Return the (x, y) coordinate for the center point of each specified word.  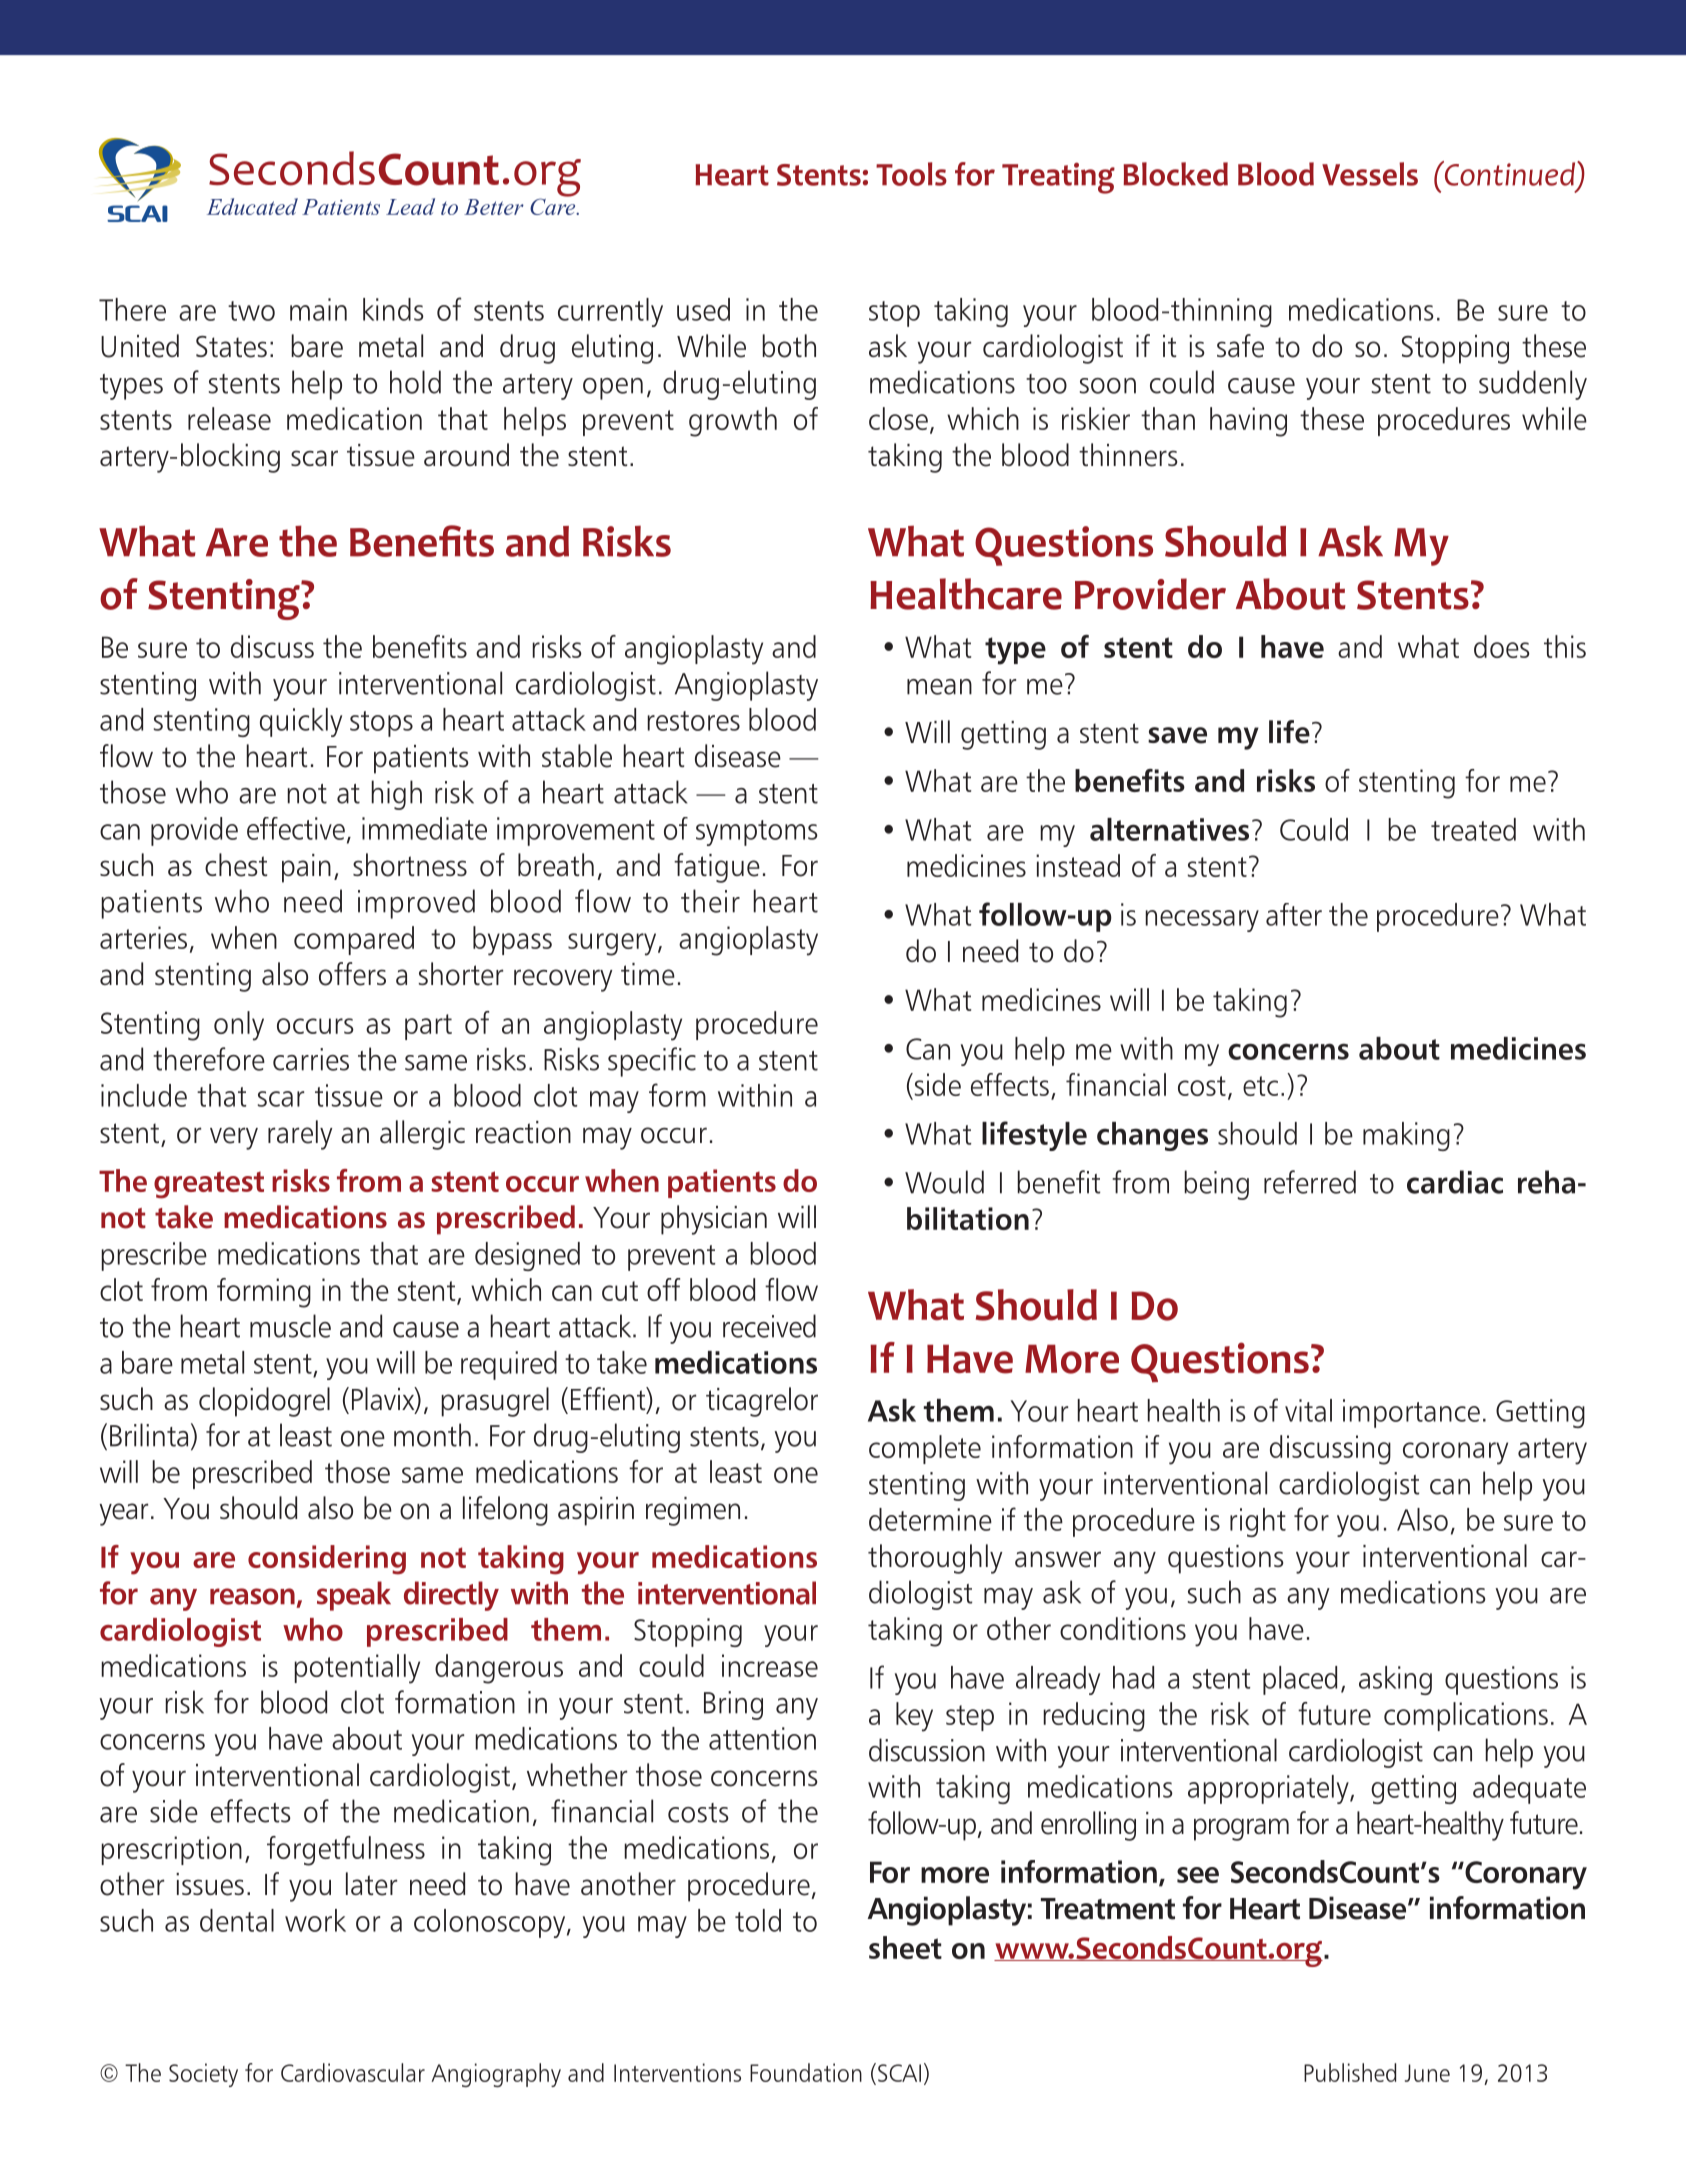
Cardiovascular (353, 2072)
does (1502, 646)
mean (939, 687)
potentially (357, 1669)
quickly (301, 722)
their (710, 901)
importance (1411, 1413)
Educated (252, 206)
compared (354, 940)
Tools (911, 174)
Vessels (1370, 174)
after (1294, 914)
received (769, 1326)
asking (1395, 1680)
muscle (290, 1326)
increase (770, 1665)
